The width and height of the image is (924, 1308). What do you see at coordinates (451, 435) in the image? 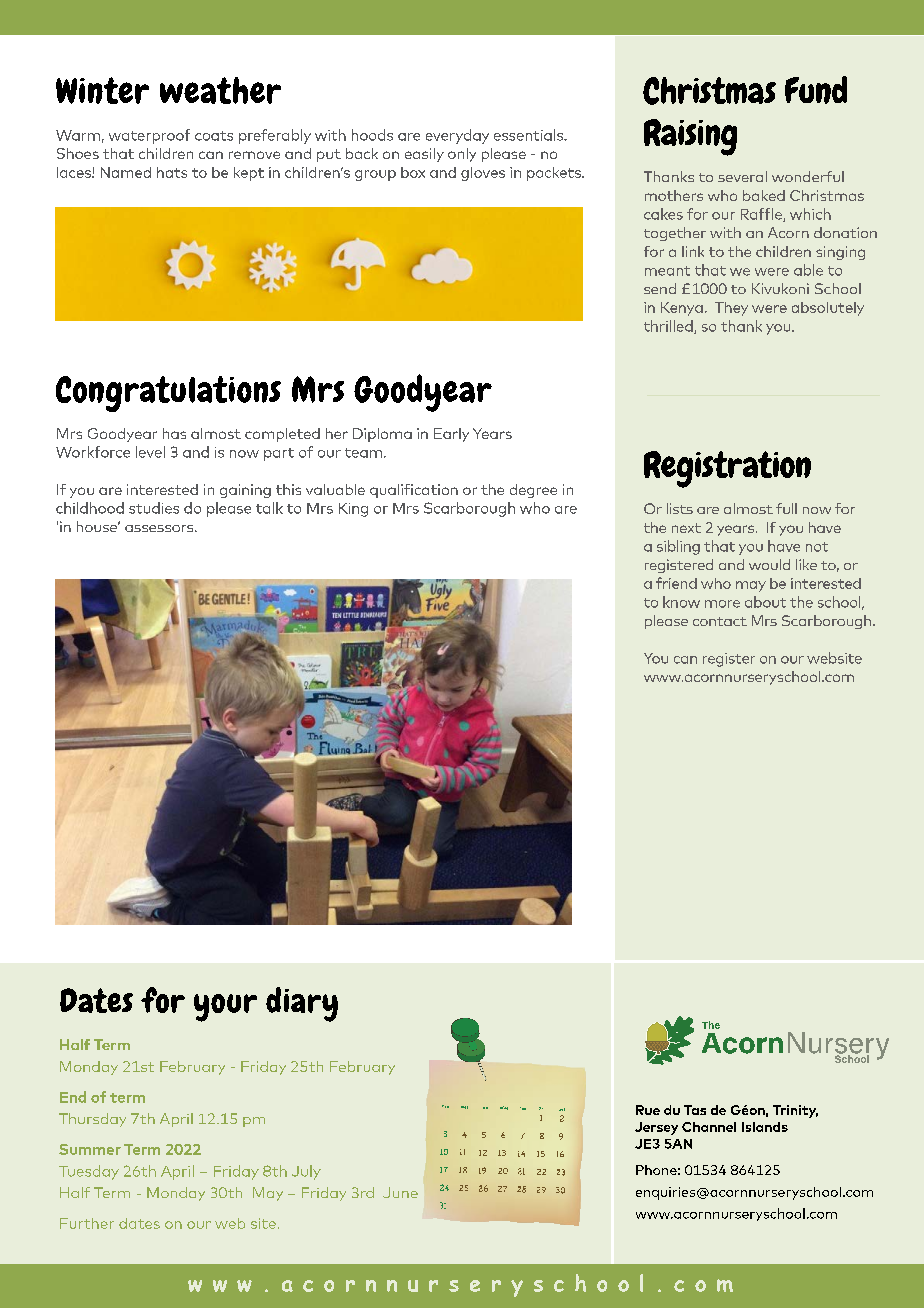
I see `Early` at bounding box center [451, 435].
